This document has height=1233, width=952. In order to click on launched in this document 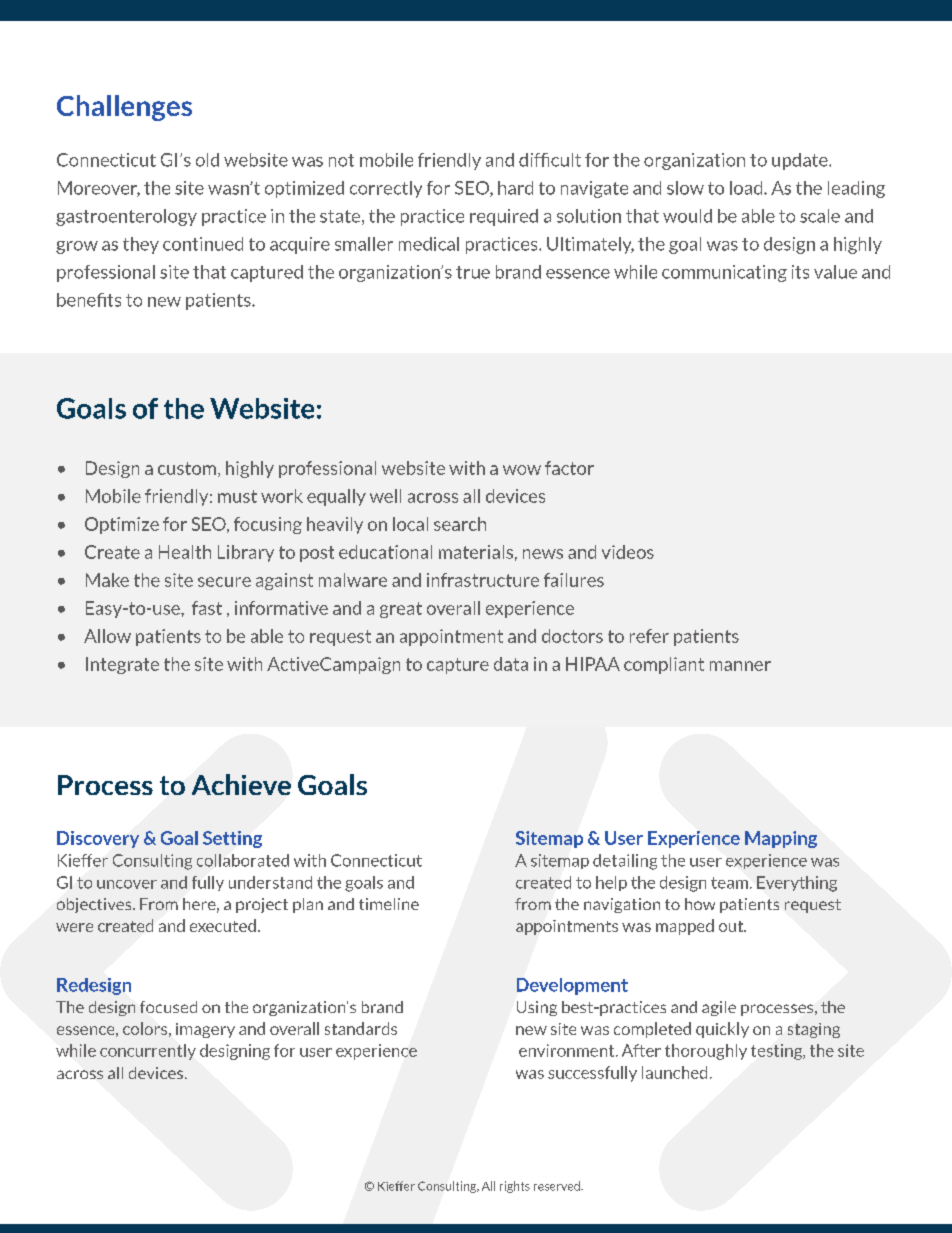, I will do `click(674, 1072)`.
